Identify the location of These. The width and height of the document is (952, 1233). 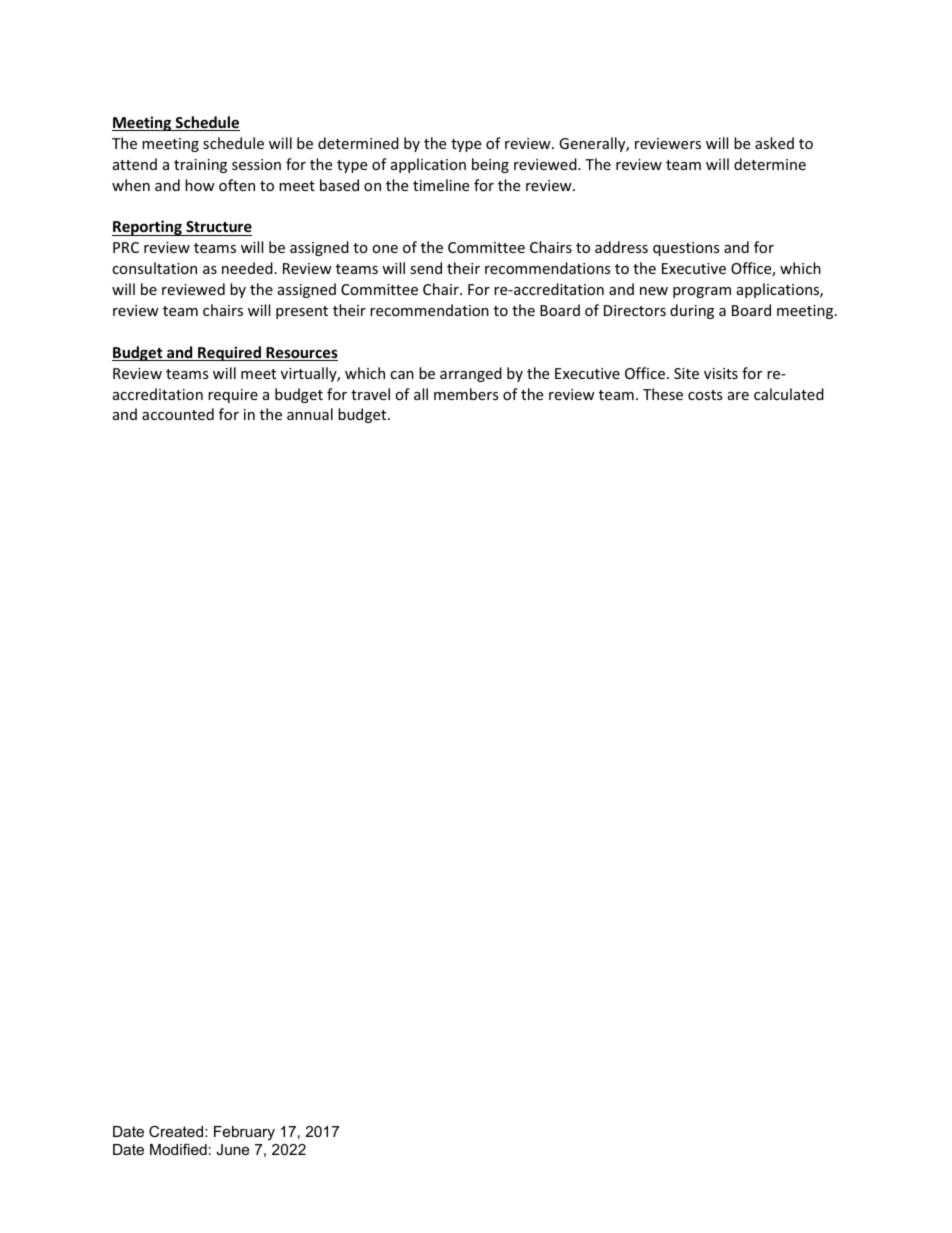
(663, 394).
